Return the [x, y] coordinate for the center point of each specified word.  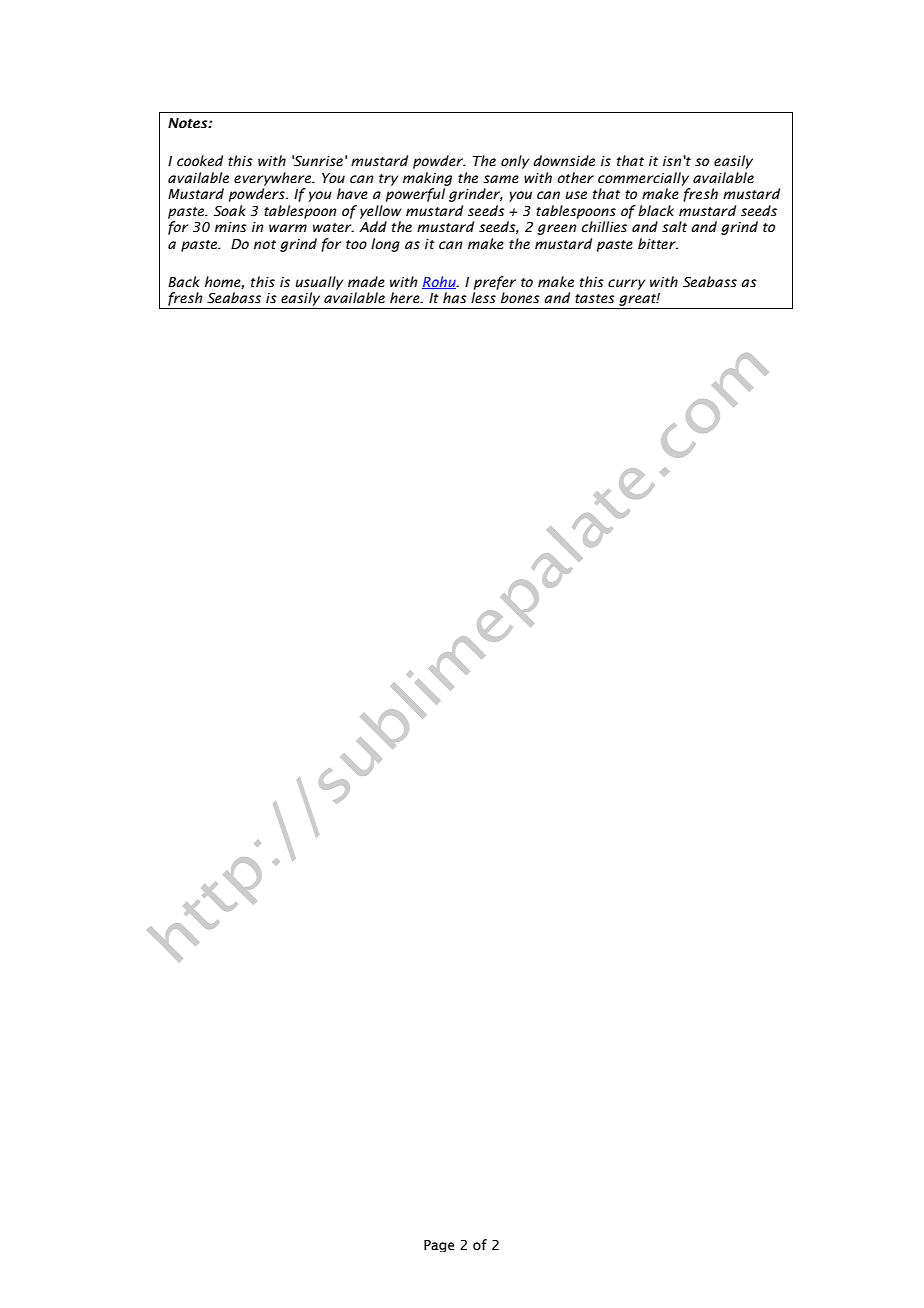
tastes [595, 299]
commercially [643, 179]
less [483, 298]
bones [520, 298]
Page [439, 1246]
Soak [230, 211]
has [455, 298]
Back [184, 281]
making [427, 179]
